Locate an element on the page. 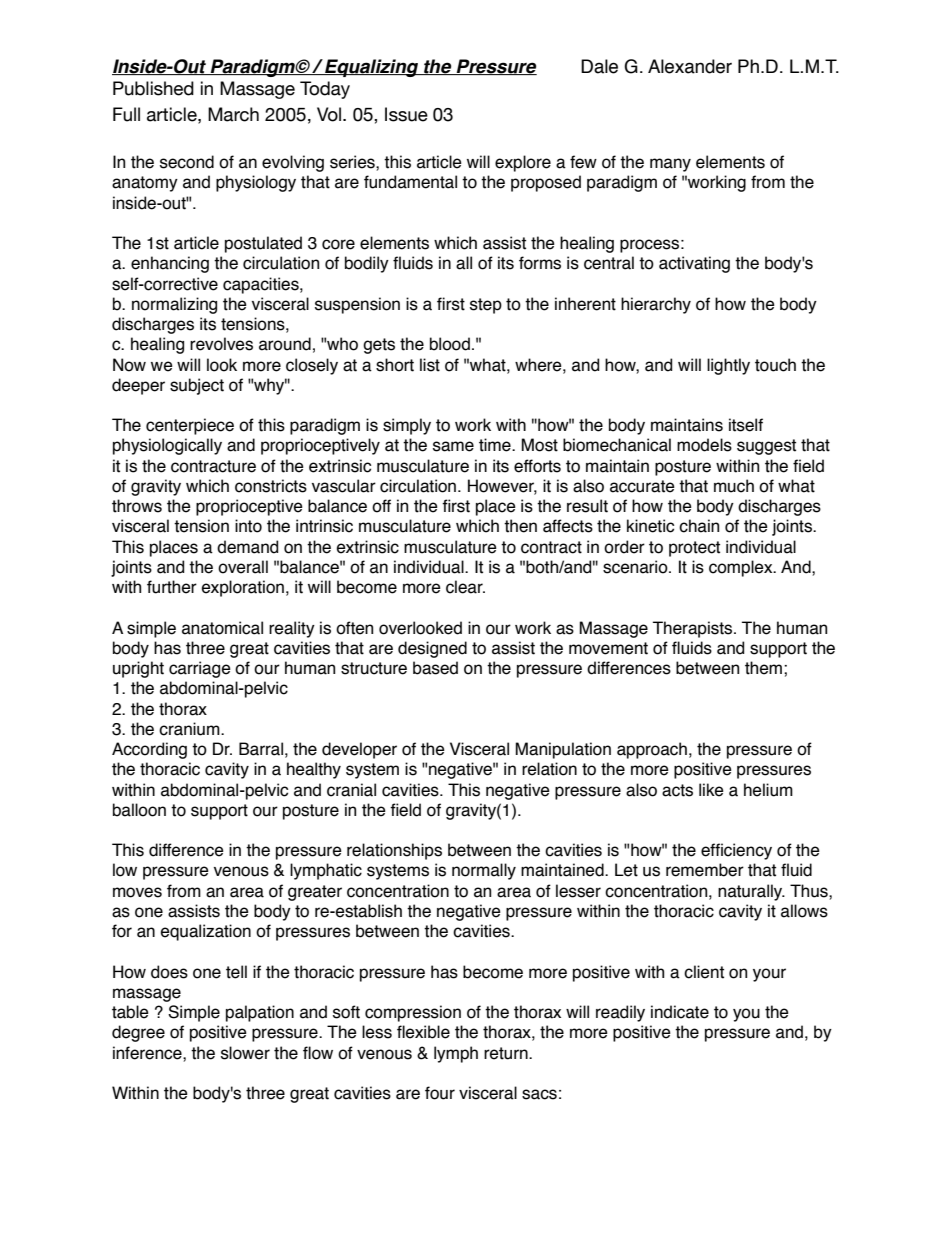 The image size is (952, 1233). clear is located at coordinates (465, 587).
